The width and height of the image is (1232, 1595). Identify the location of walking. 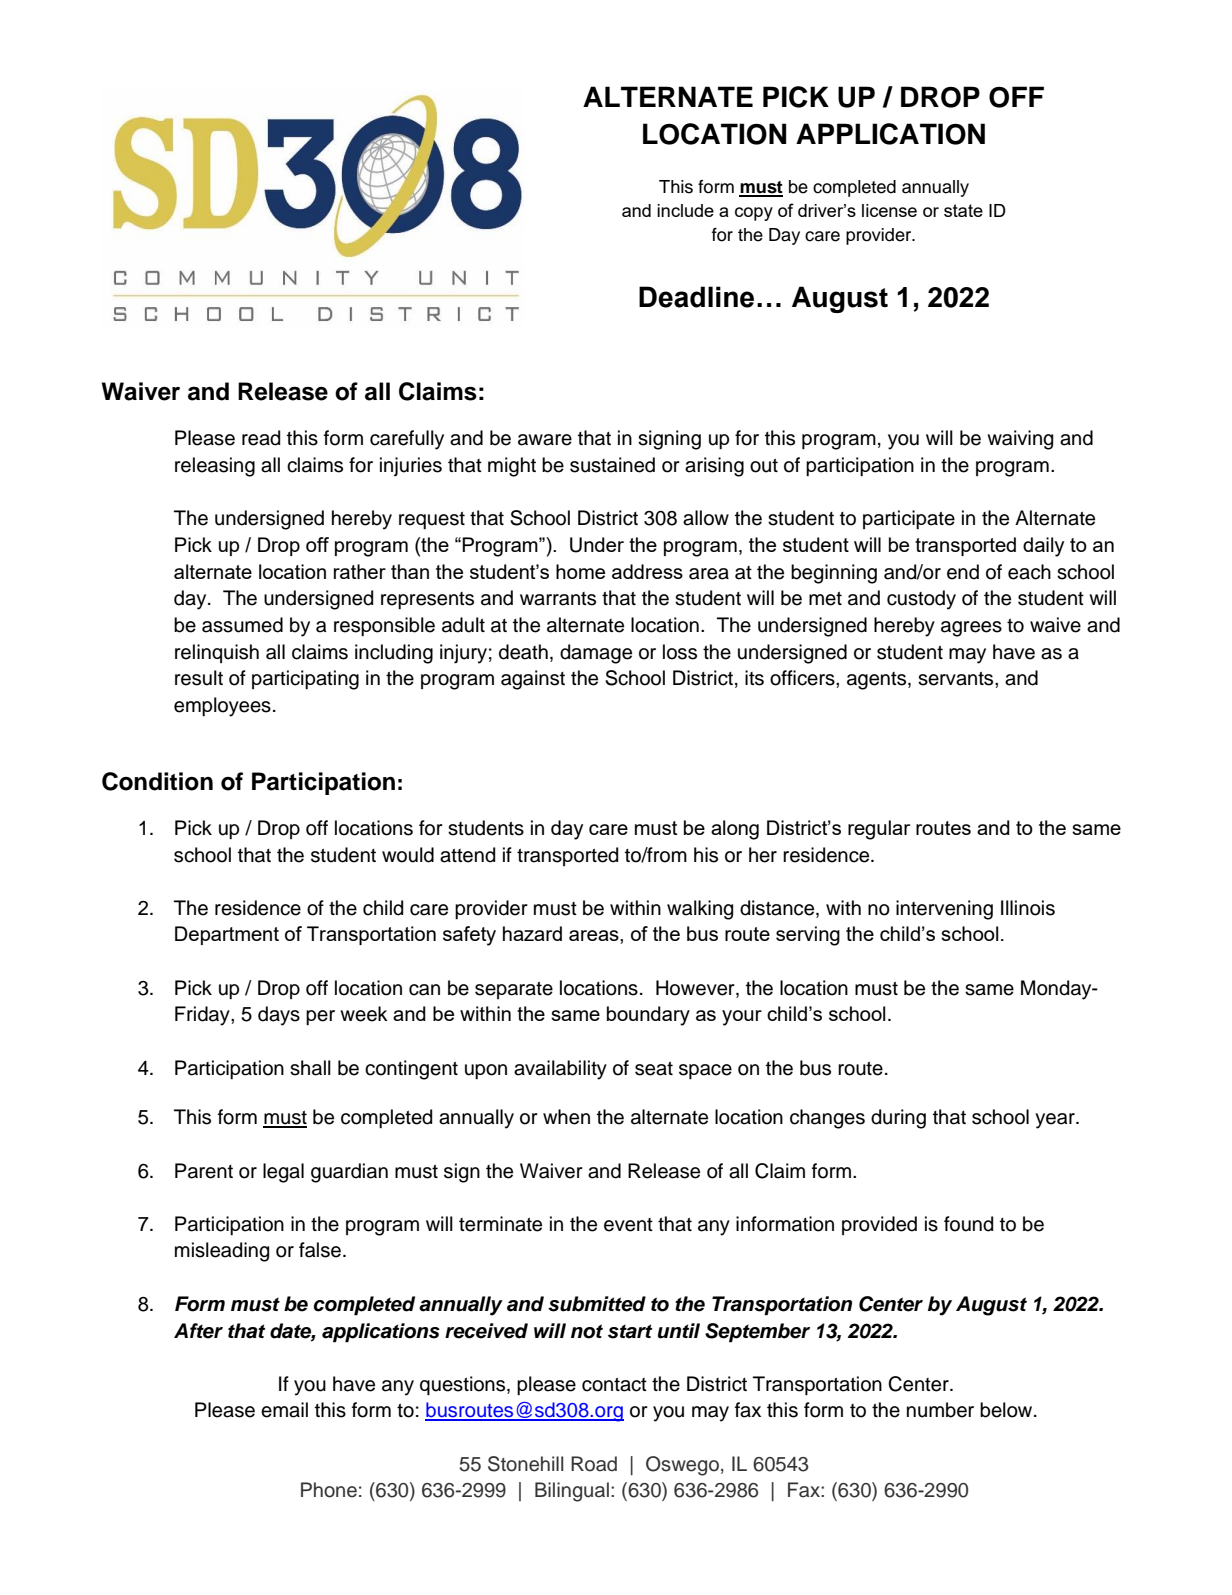
(700, 910).
